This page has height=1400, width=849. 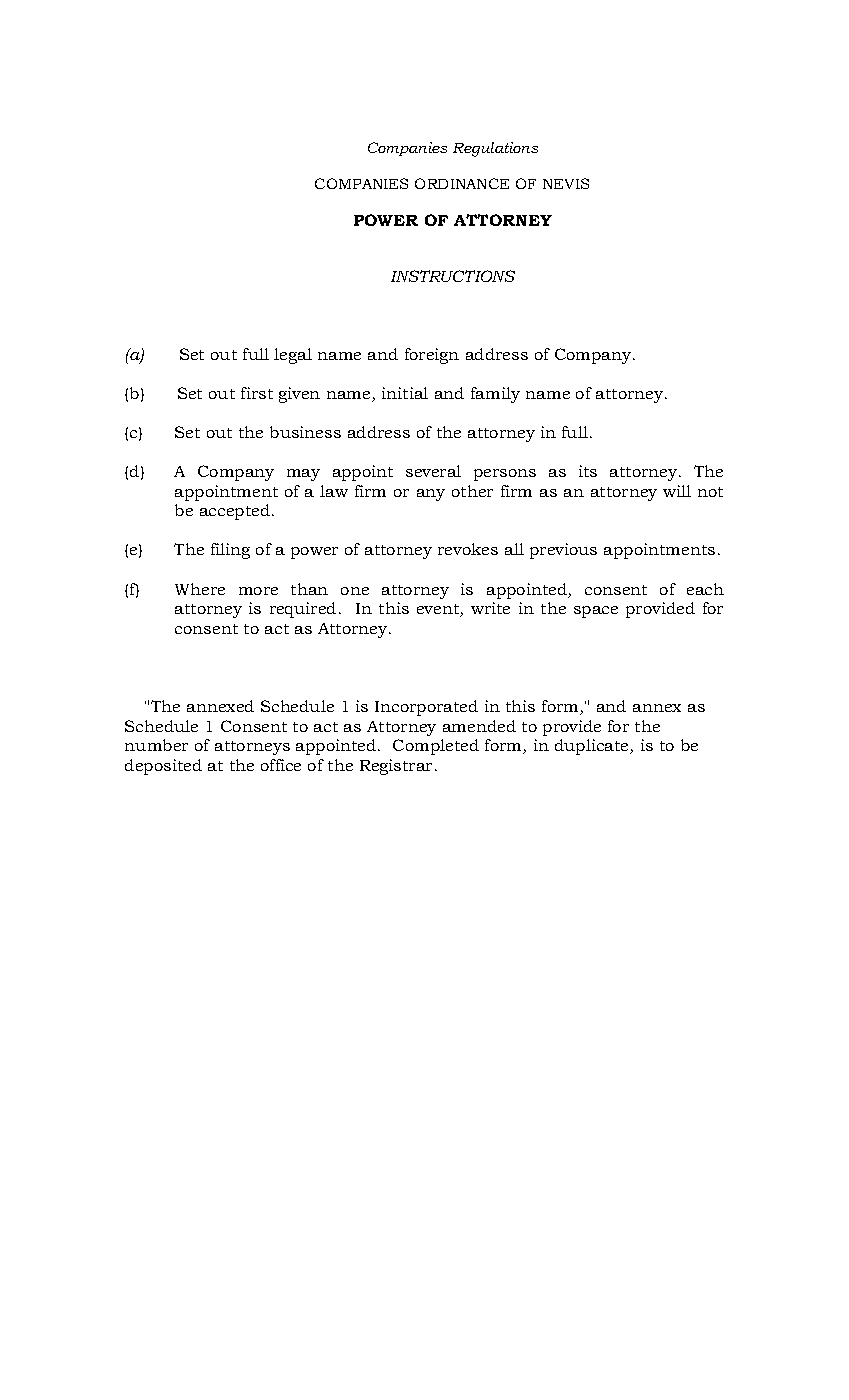 I want to click on its, so click(x=588, y=471).
